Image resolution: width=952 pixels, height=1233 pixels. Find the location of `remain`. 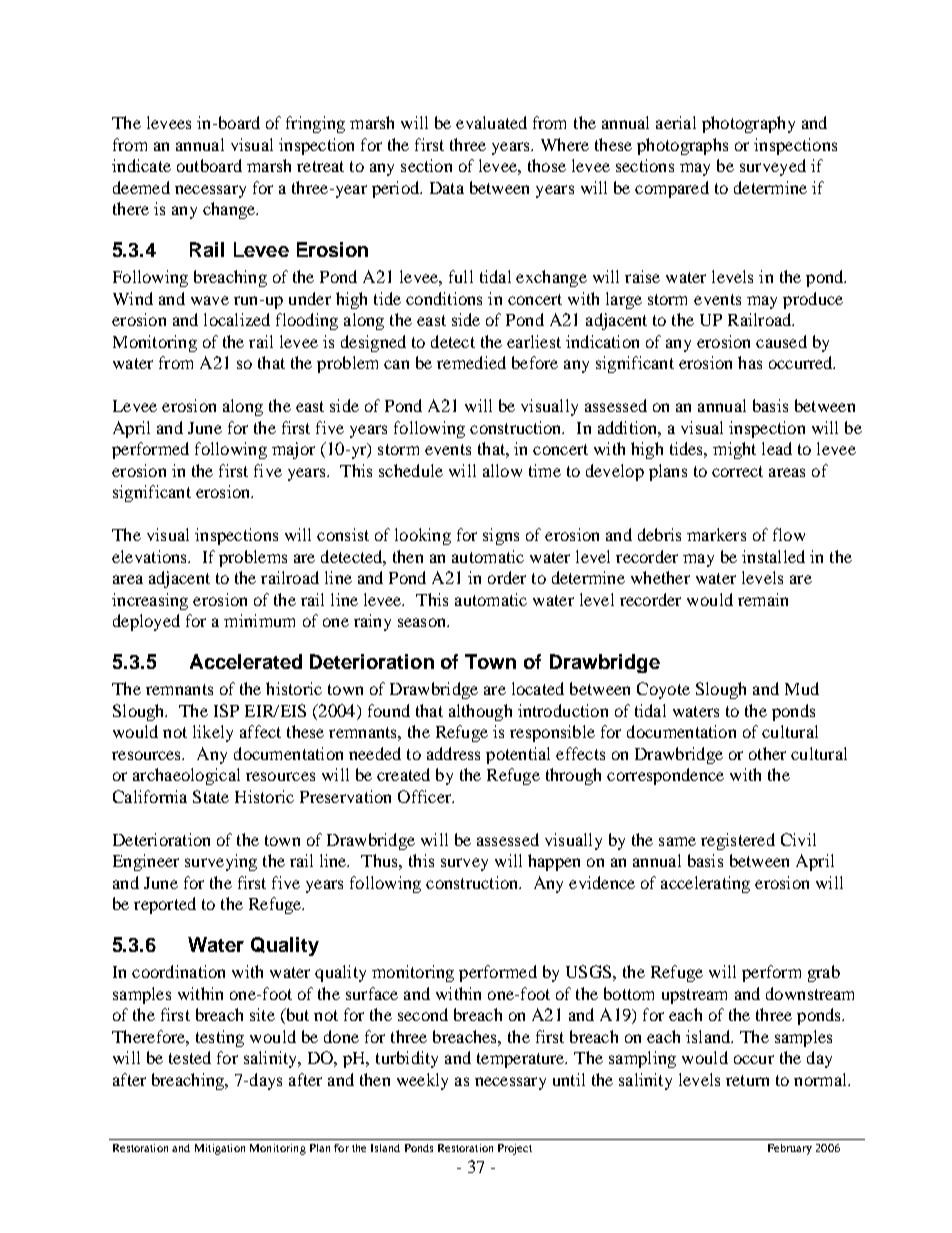

remain is located at coordinates (763, 599).
